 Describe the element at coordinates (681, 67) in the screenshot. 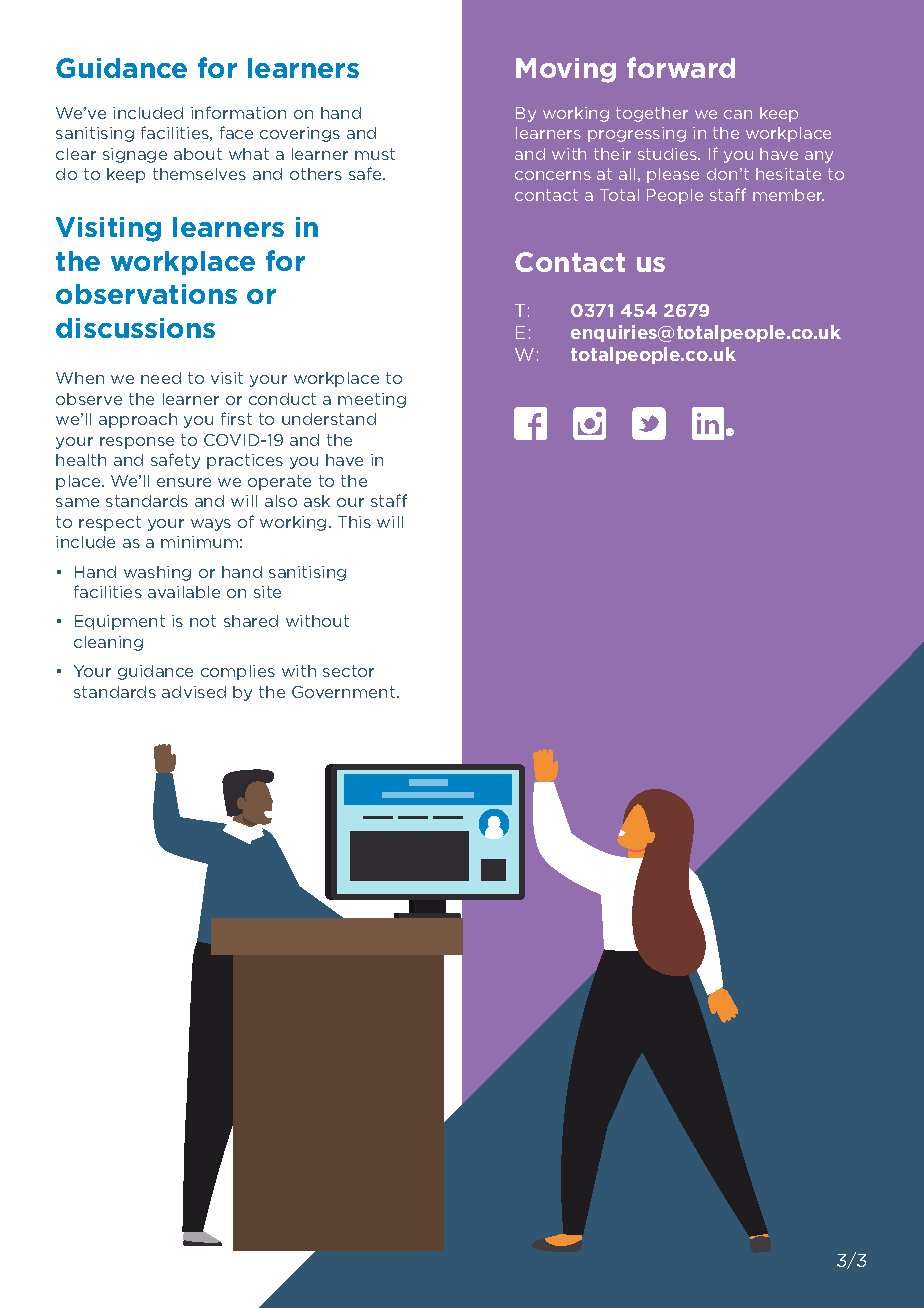

I see `forward` at that location.
